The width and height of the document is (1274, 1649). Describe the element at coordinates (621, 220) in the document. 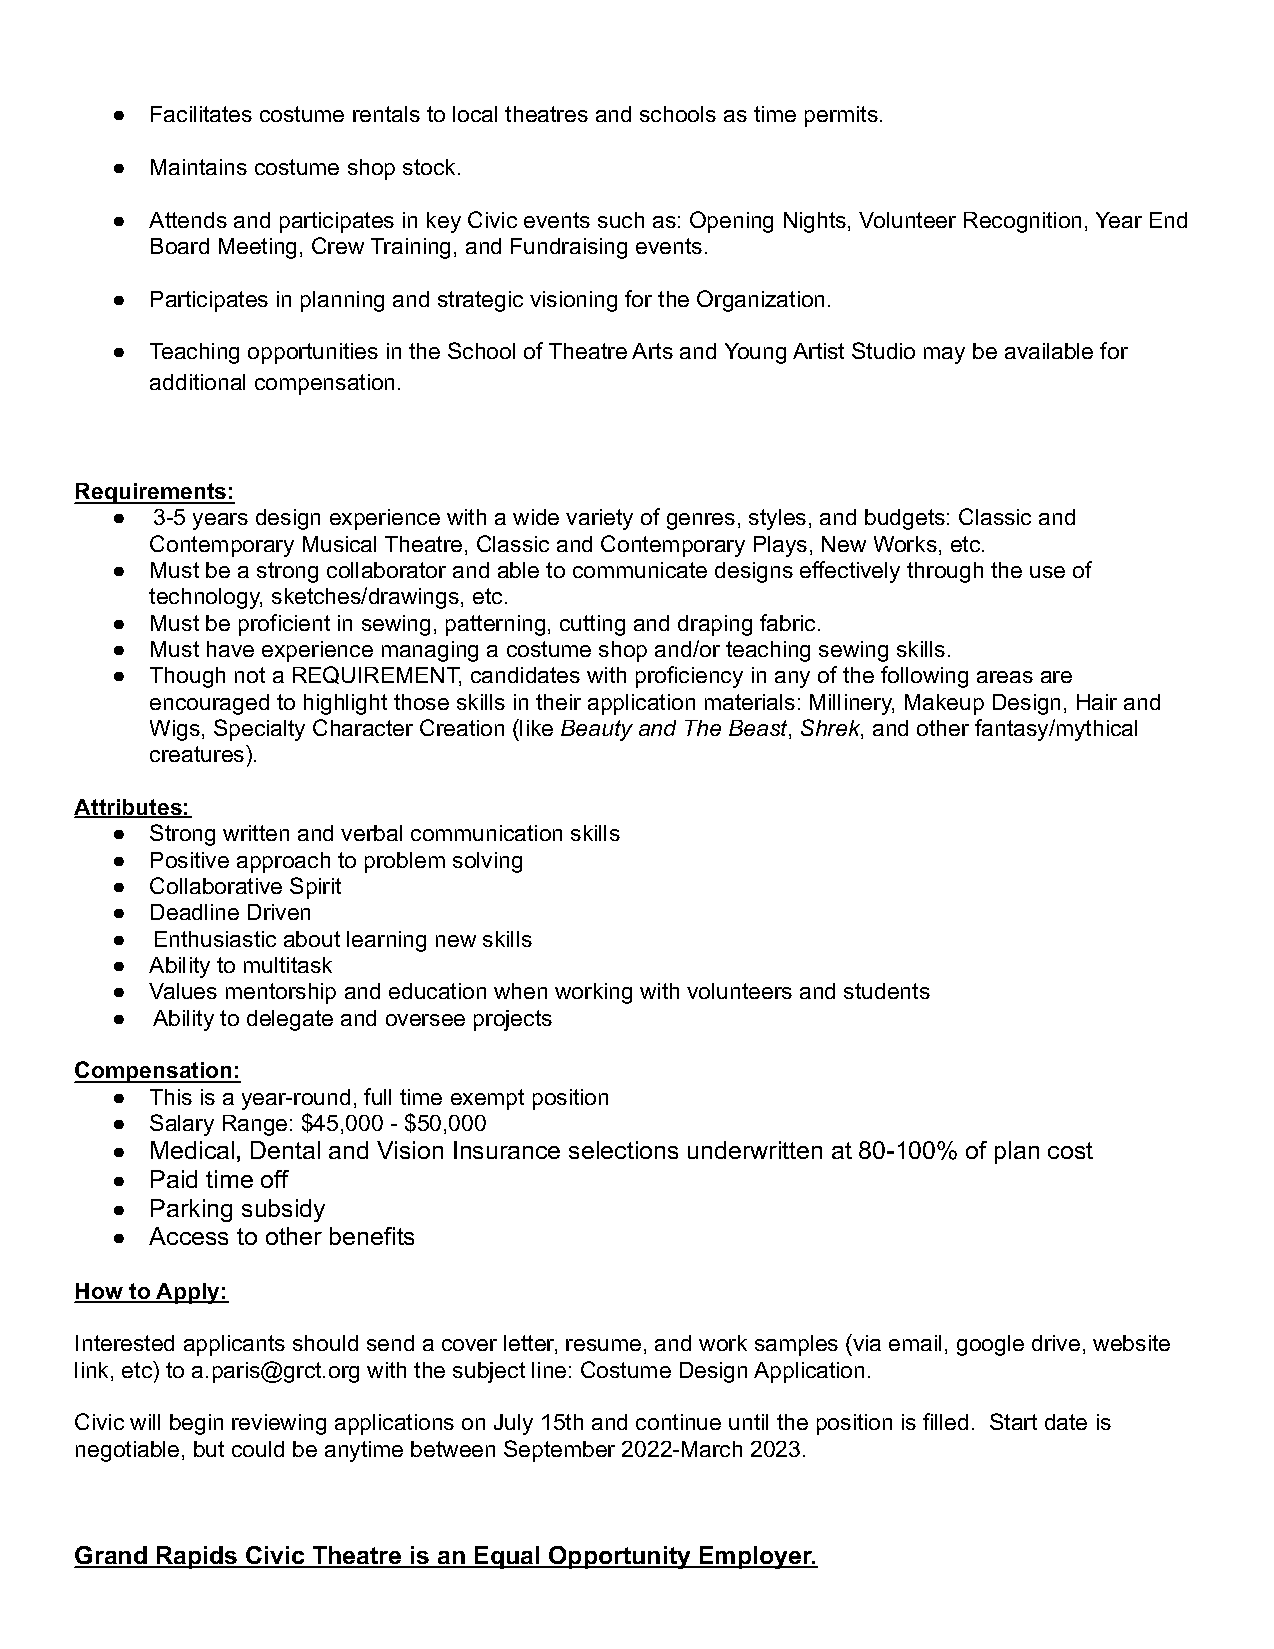

I see `such` at that location.
